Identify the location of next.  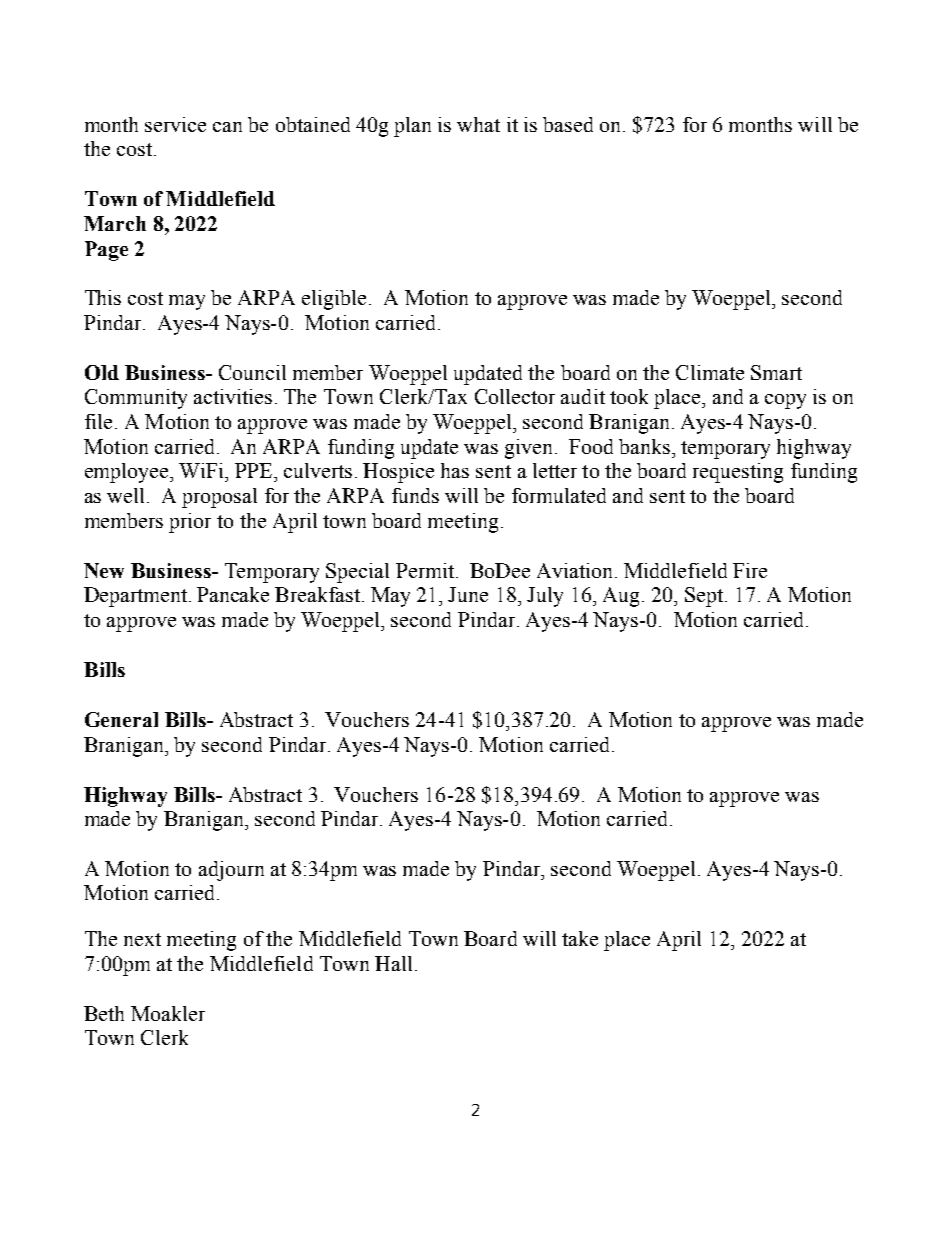
(142, 939).
